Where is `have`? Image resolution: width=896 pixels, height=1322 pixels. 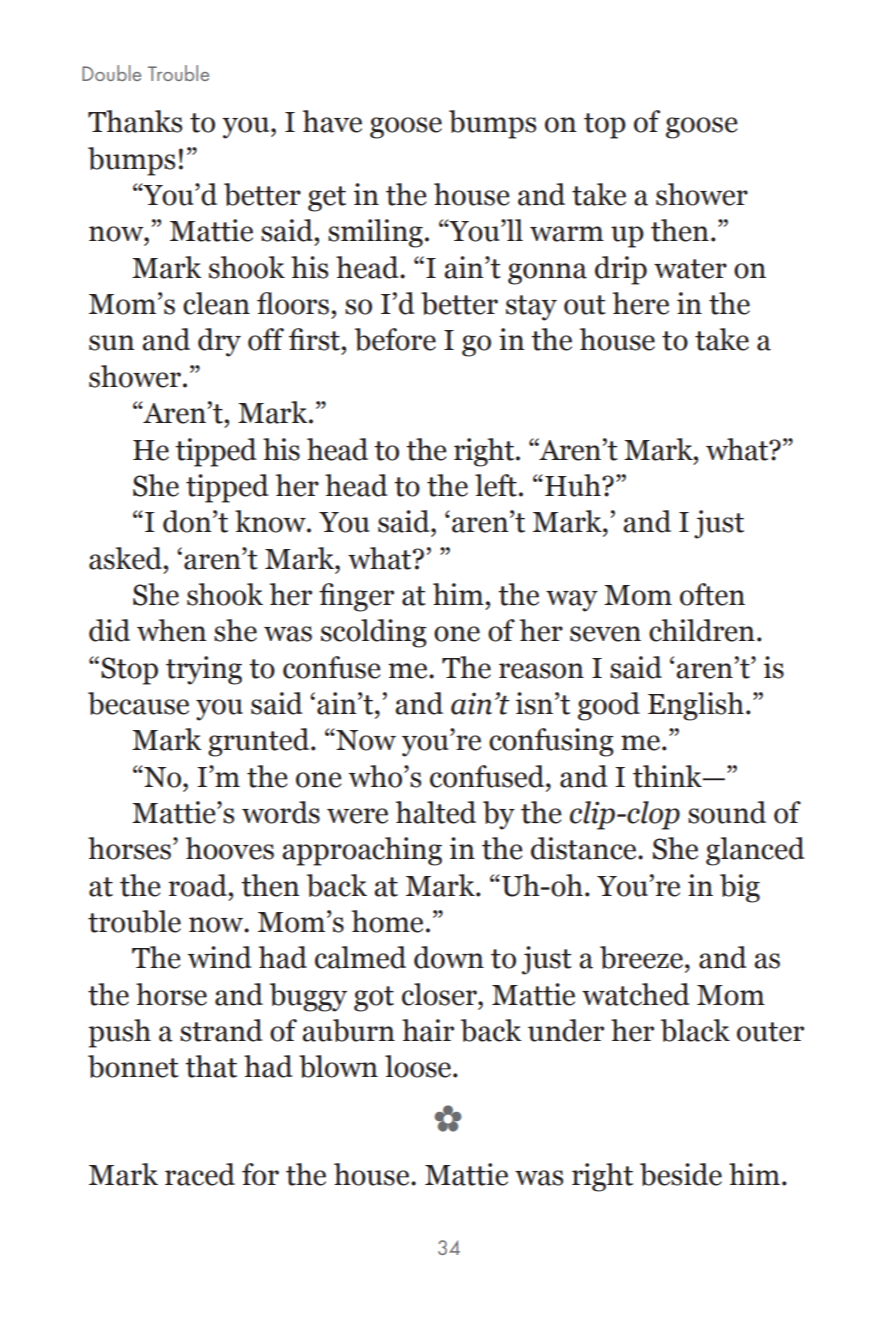 have is located at coordinates (332, 121).
